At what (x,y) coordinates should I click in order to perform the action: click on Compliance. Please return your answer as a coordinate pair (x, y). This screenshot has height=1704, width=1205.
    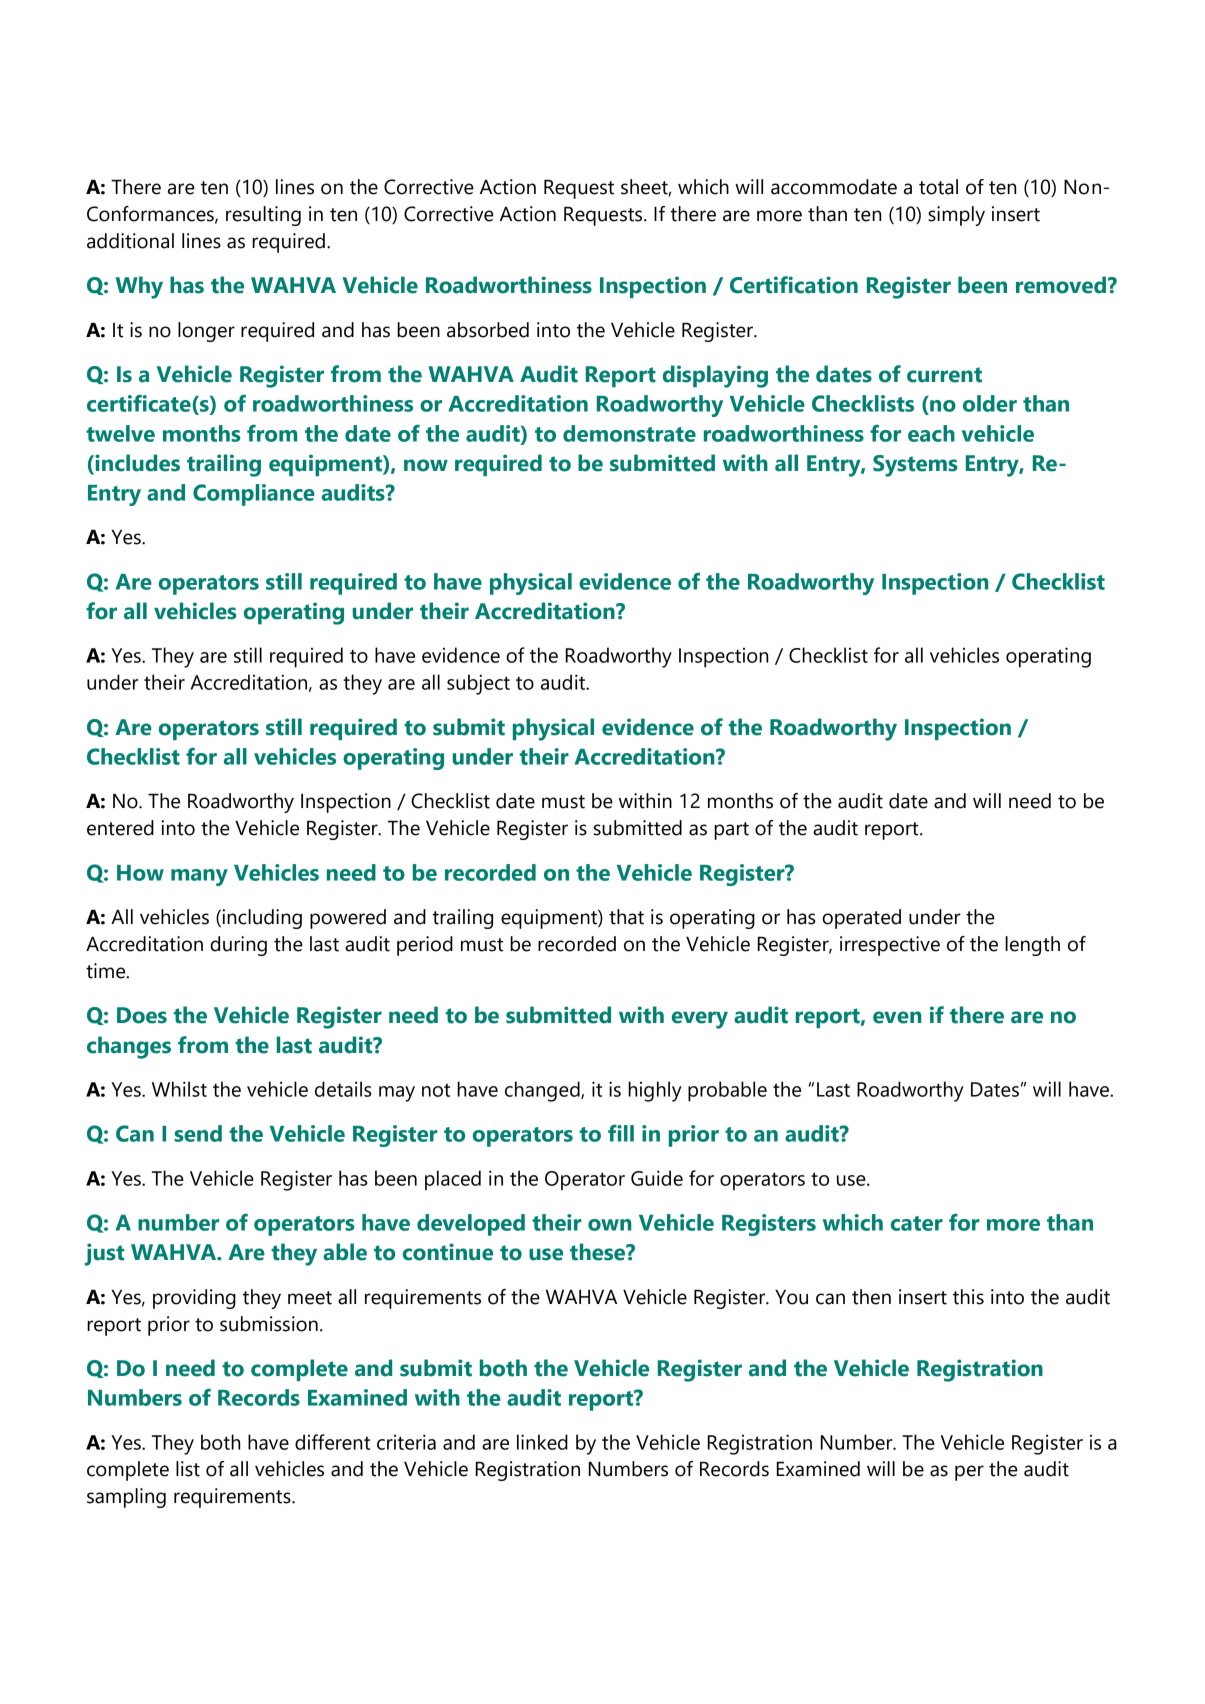
    Looking at the image, I should click on (254, 495).
